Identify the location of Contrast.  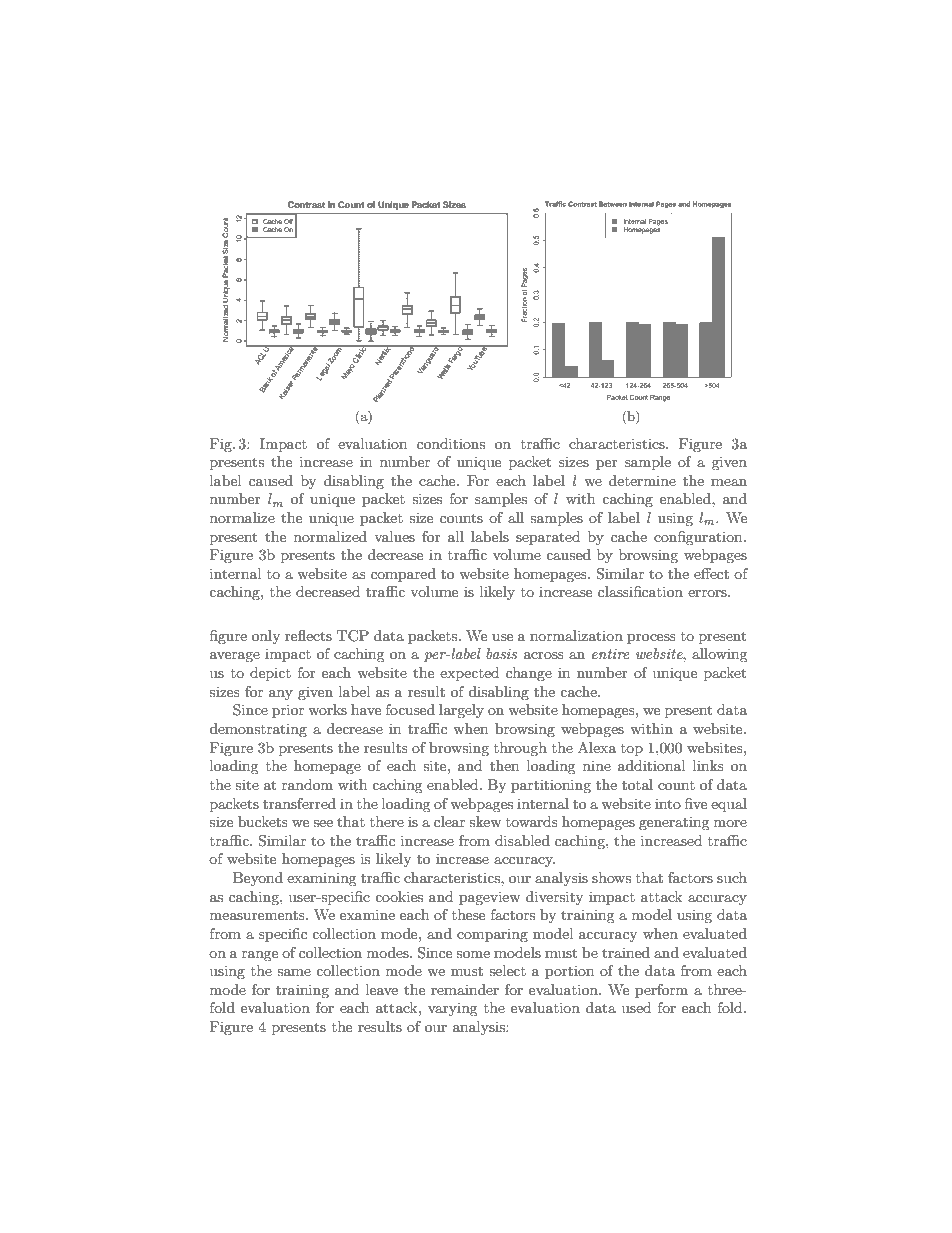
(306, 204).
